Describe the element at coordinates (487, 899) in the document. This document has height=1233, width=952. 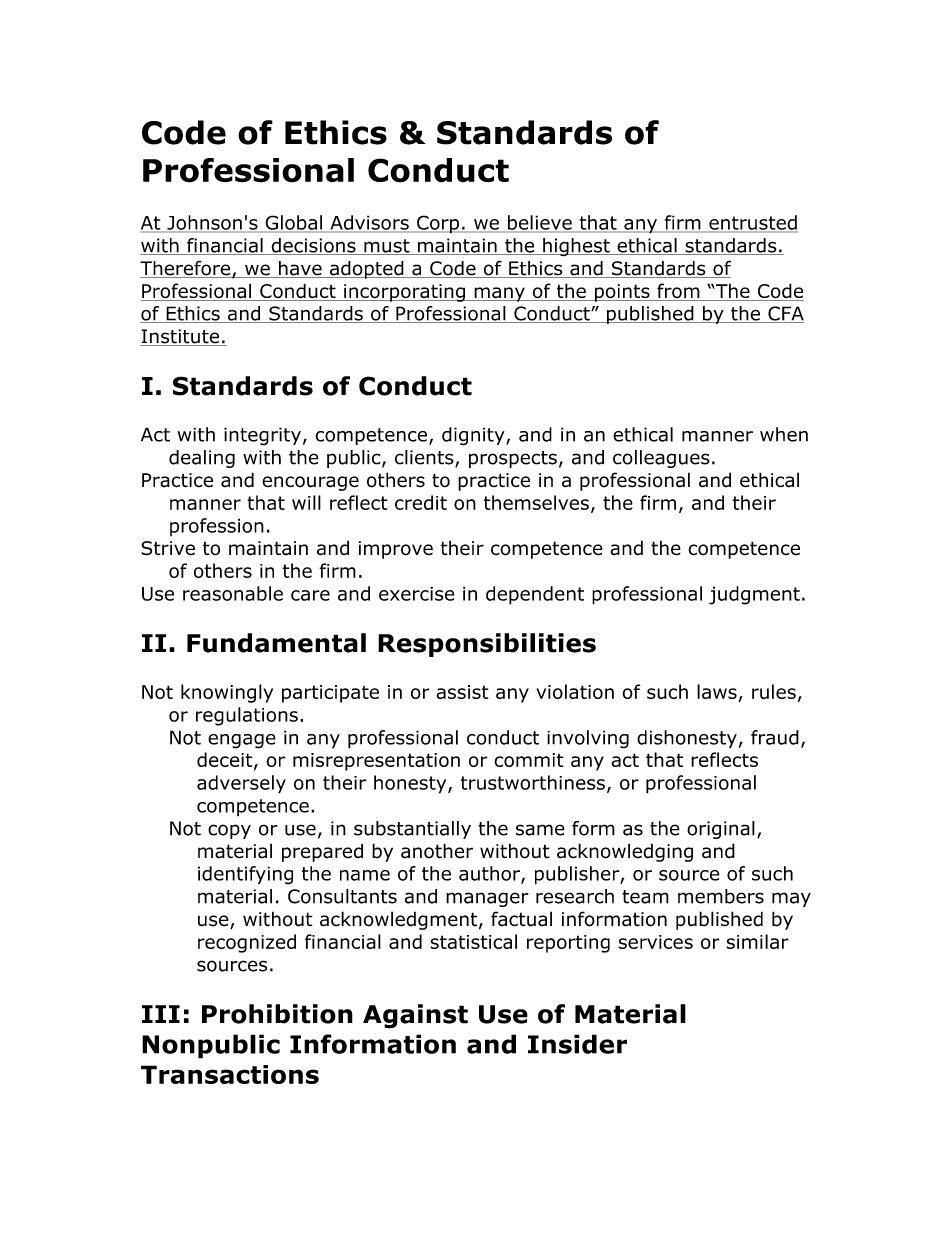
I see `manager` at that location.
